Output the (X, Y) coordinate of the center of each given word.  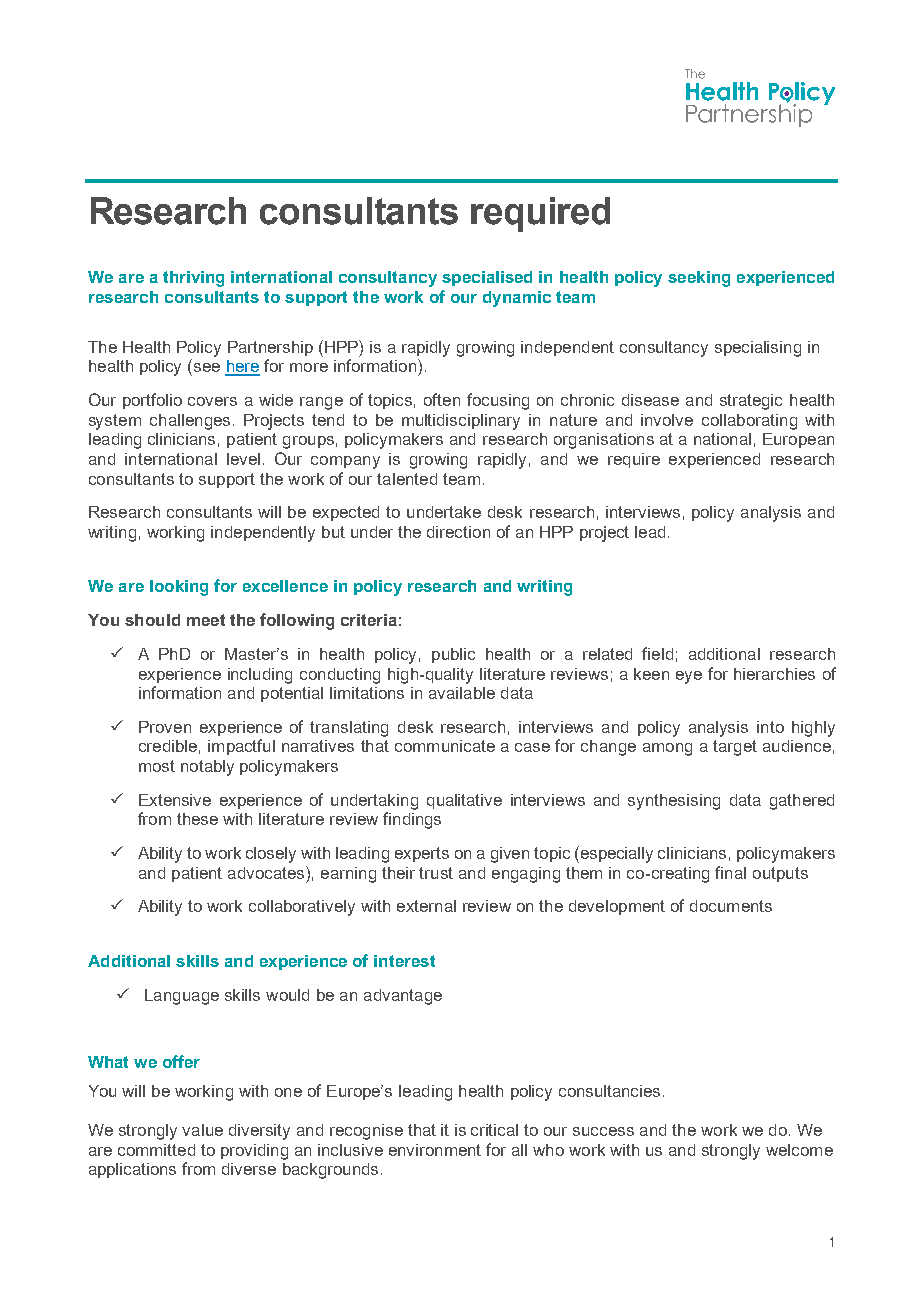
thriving (193, 279)
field (657, 653)
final (730, 872)
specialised (487, 278)
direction (458, 532)
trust (436, 873)
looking (179, 588)
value (202, 1130)
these (197, 819)
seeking (699, 279)
